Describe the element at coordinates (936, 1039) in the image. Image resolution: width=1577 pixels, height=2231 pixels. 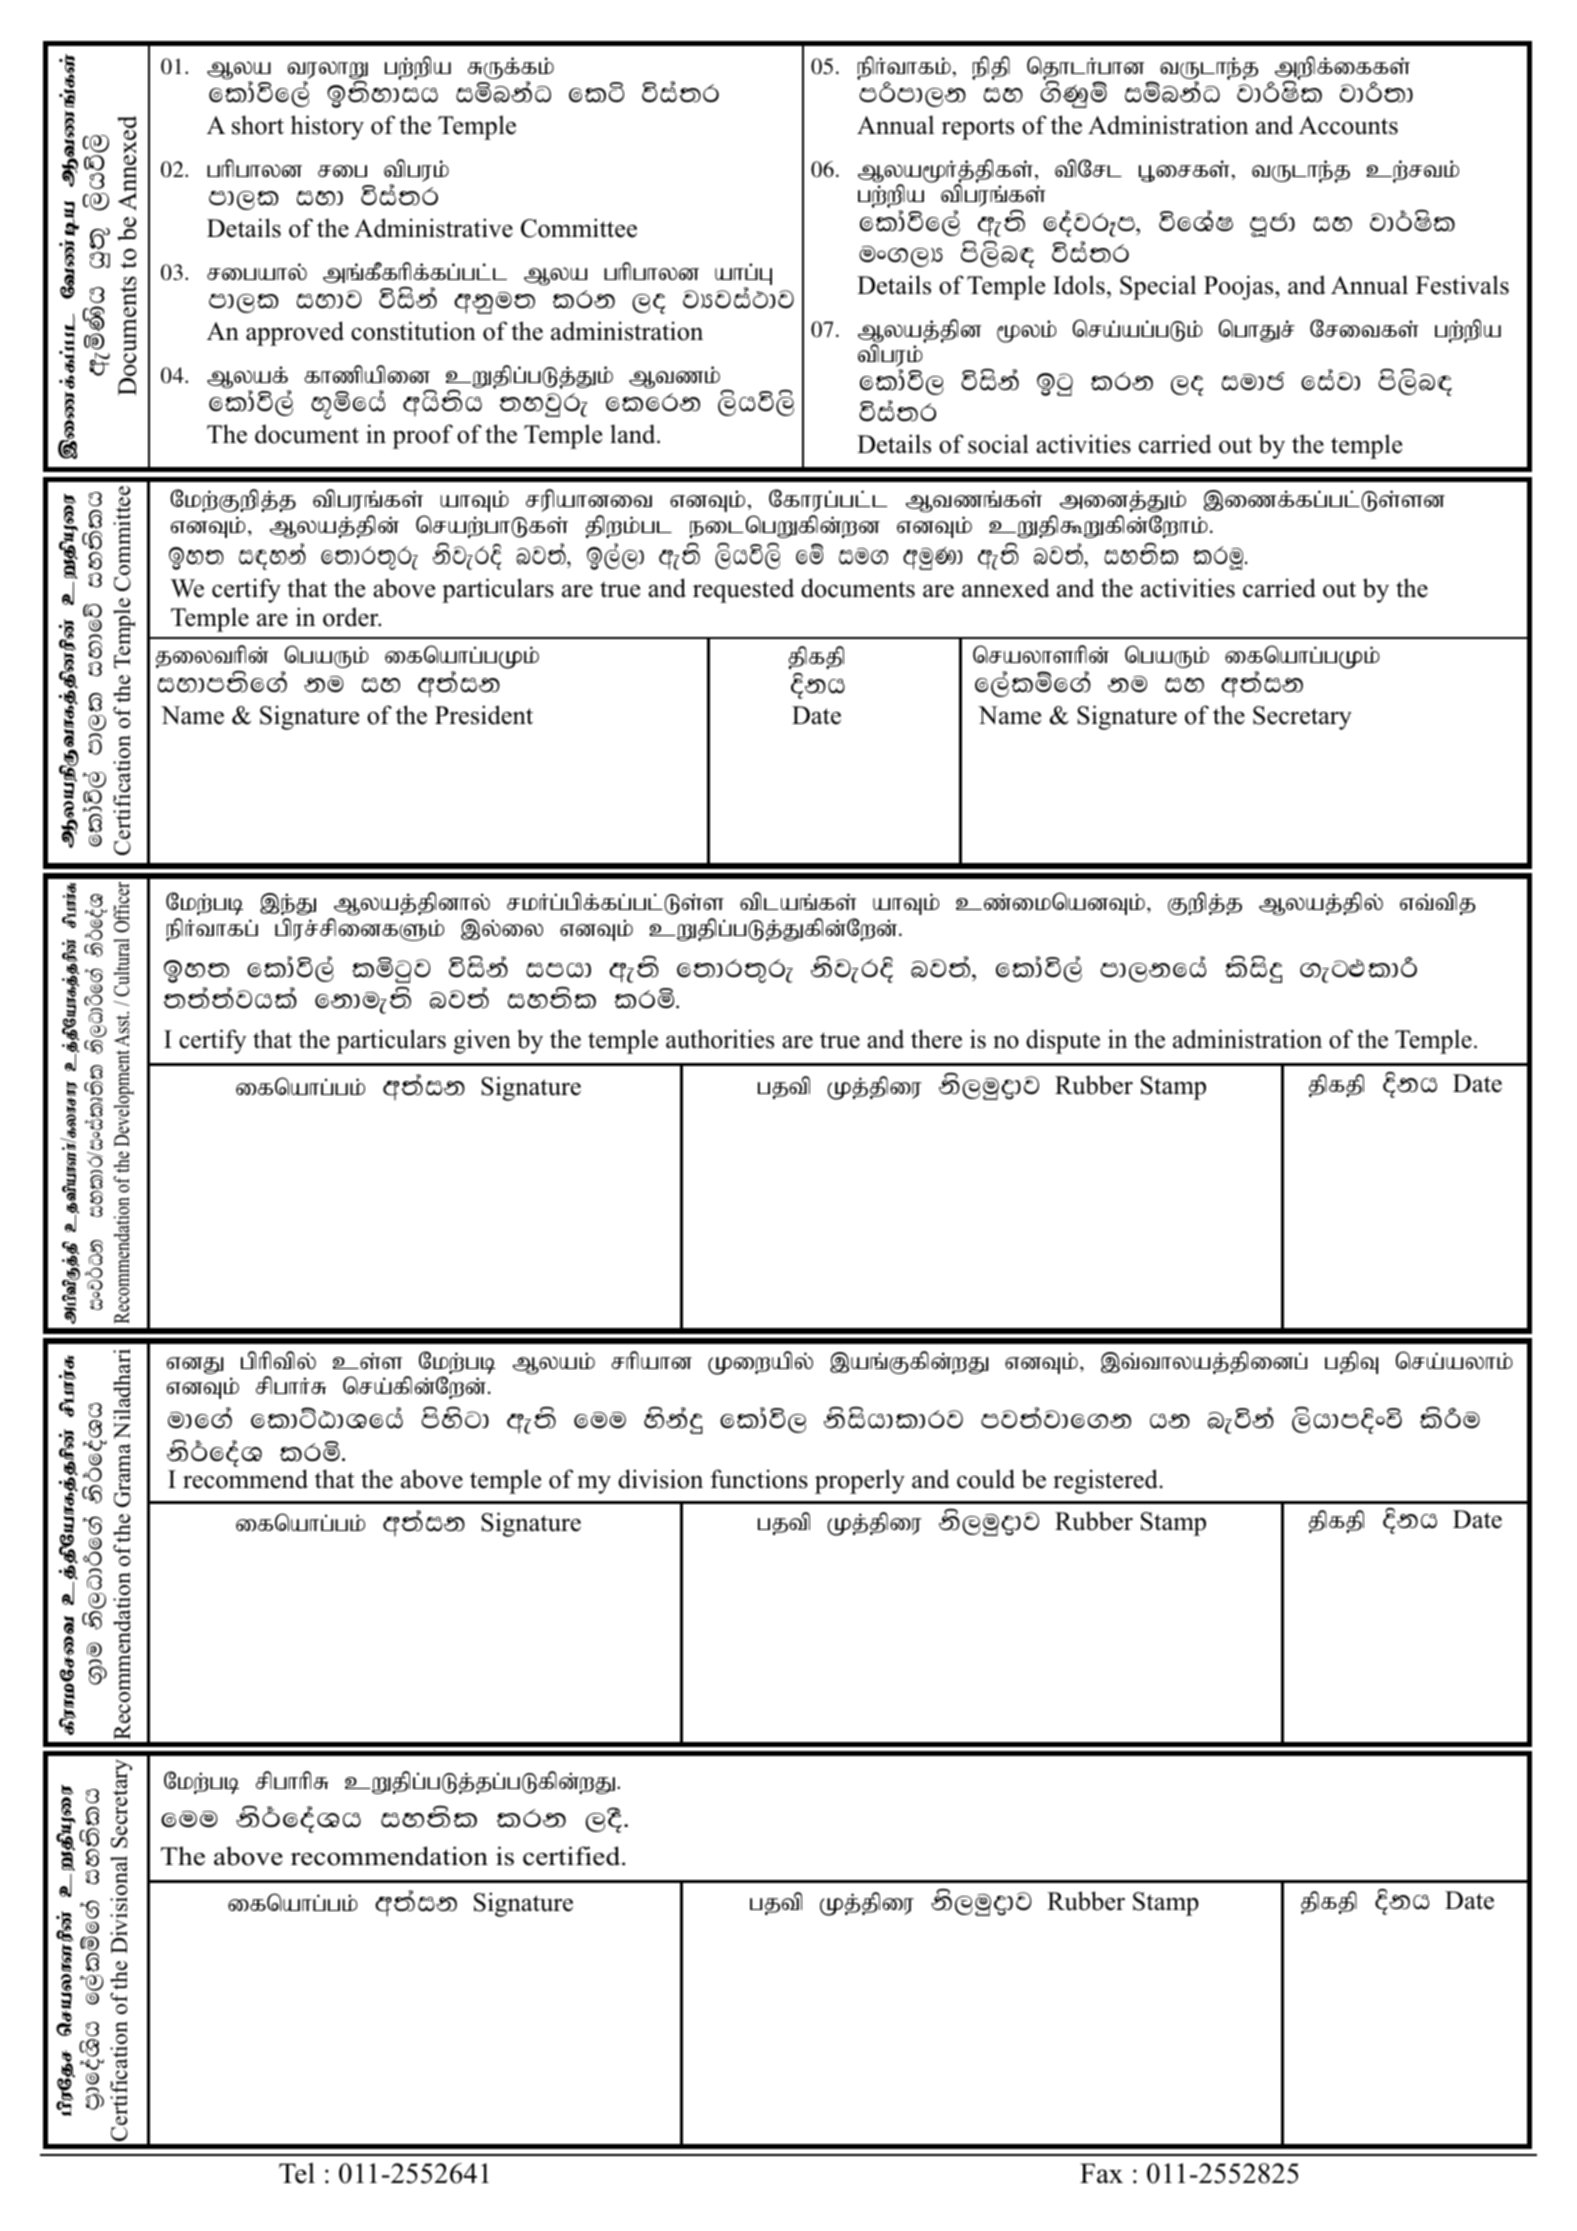
I see `there` at that location.
